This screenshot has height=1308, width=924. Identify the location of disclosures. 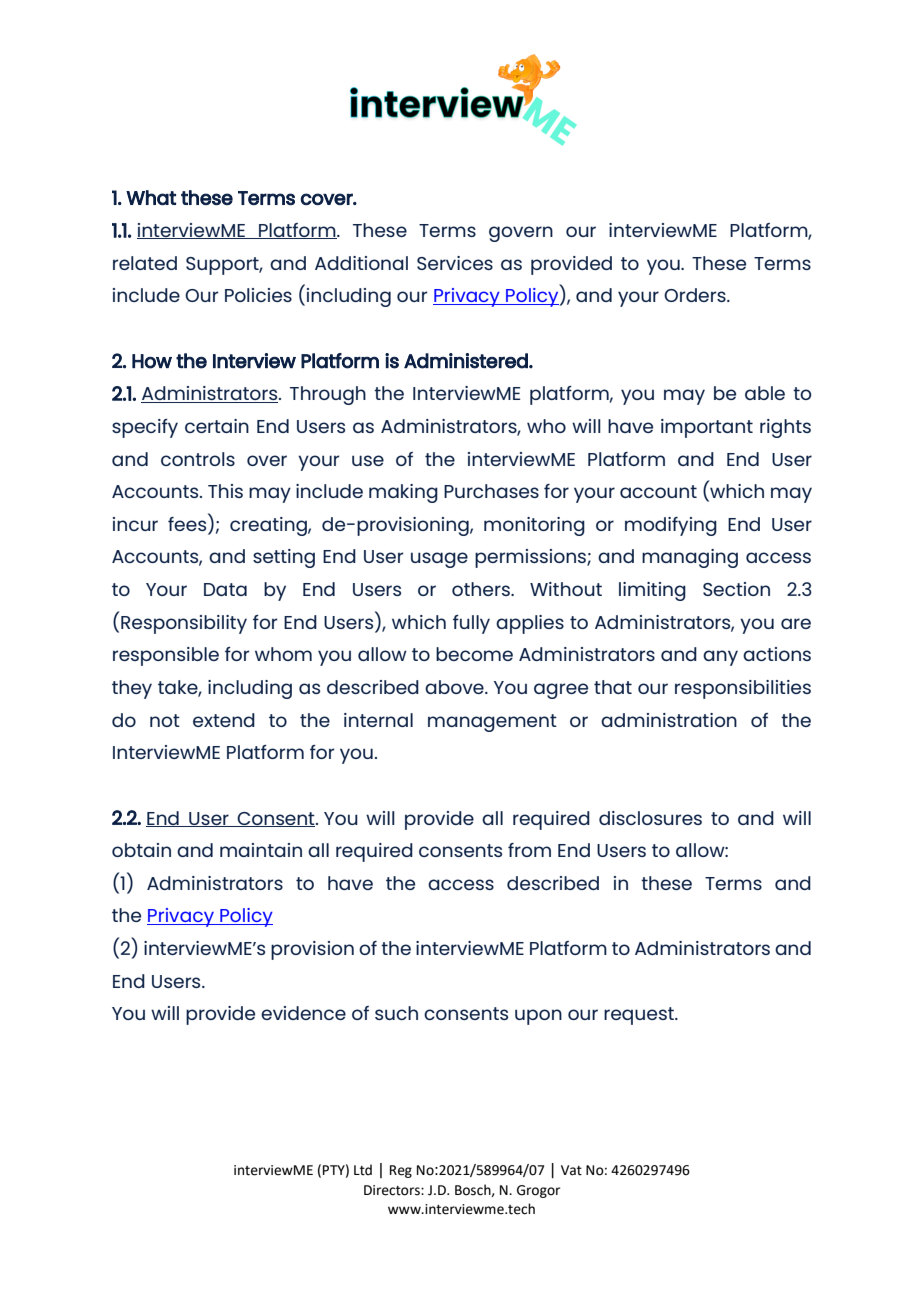
(650, 818).
